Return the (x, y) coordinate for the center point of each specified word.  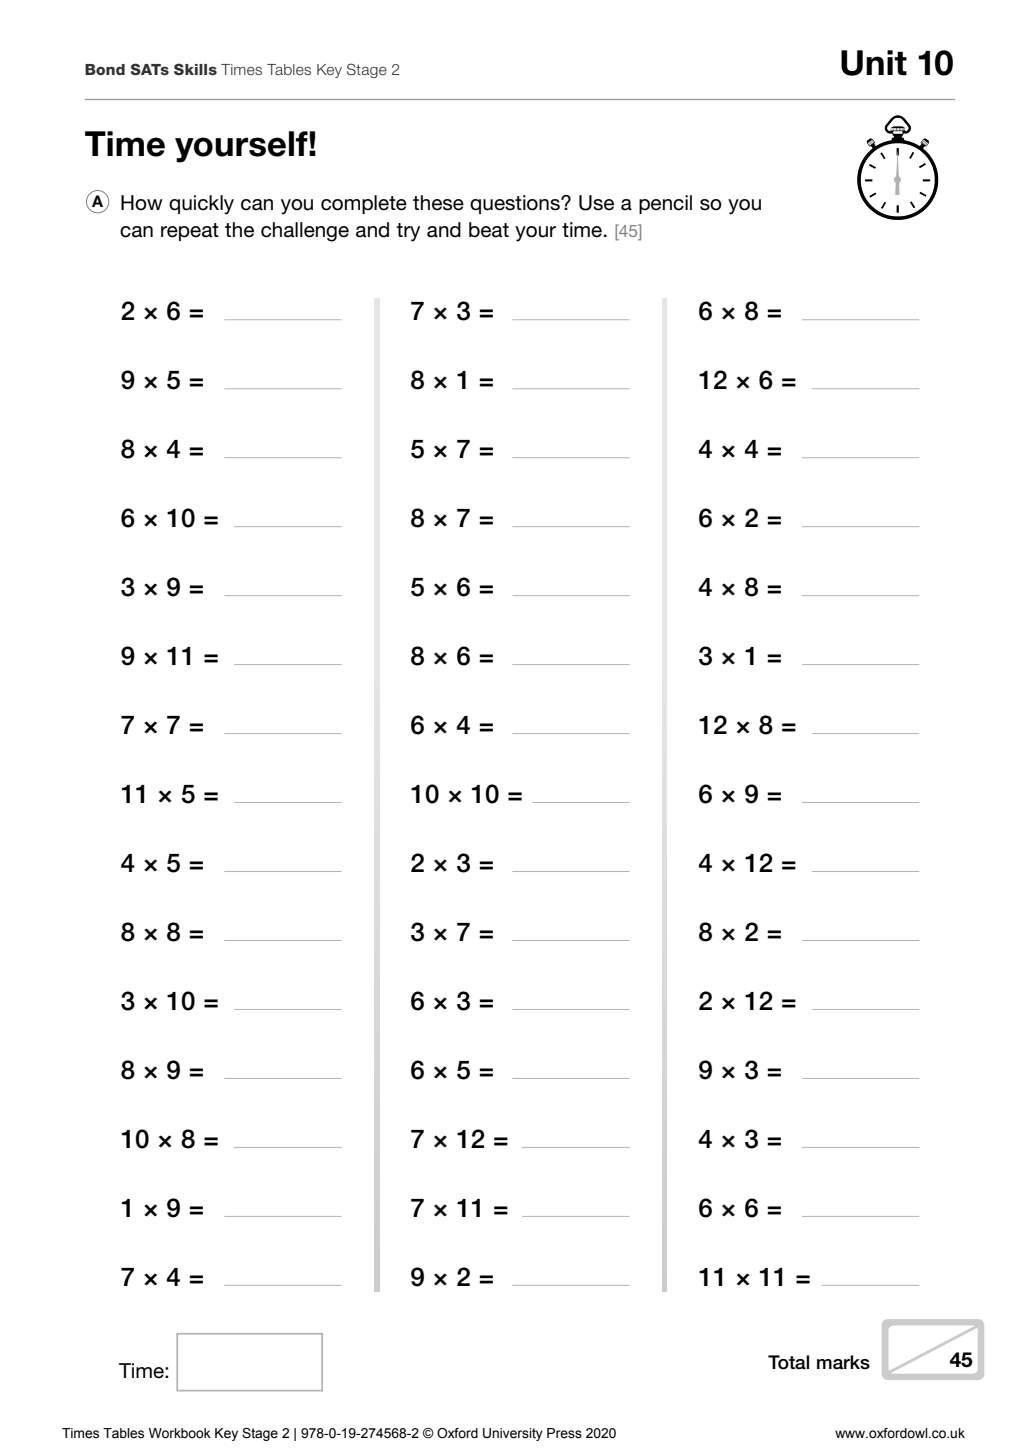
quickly (201, 205)
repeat (190, 232)
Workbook (180, 1433)
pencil (665, 204)
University (513, 1434)
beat (489, 230)
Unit (874, 63)
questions (516, 204)
